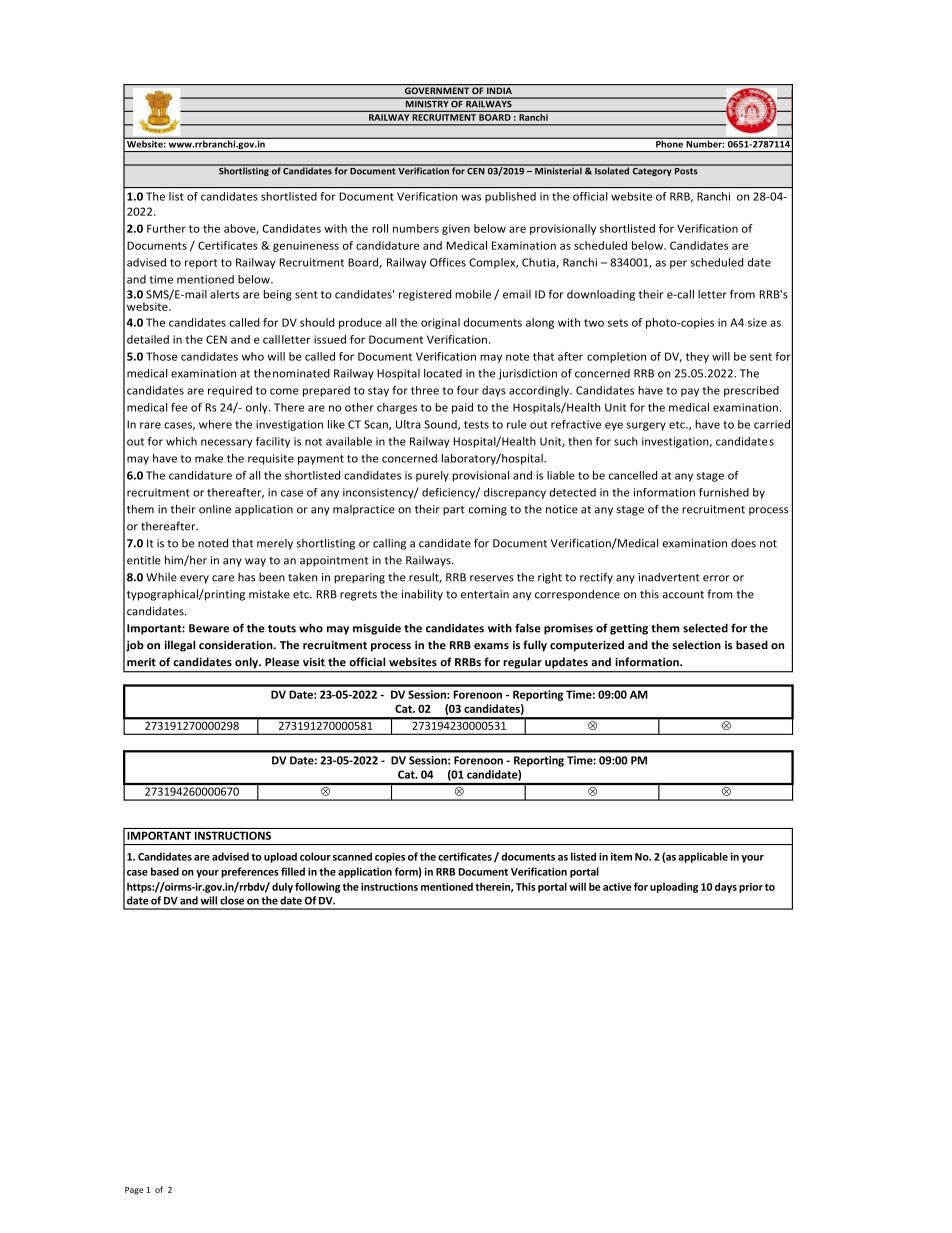  Describe the element at coordinates (686, 170) in the screenshot. I see `Posts` at that location.
